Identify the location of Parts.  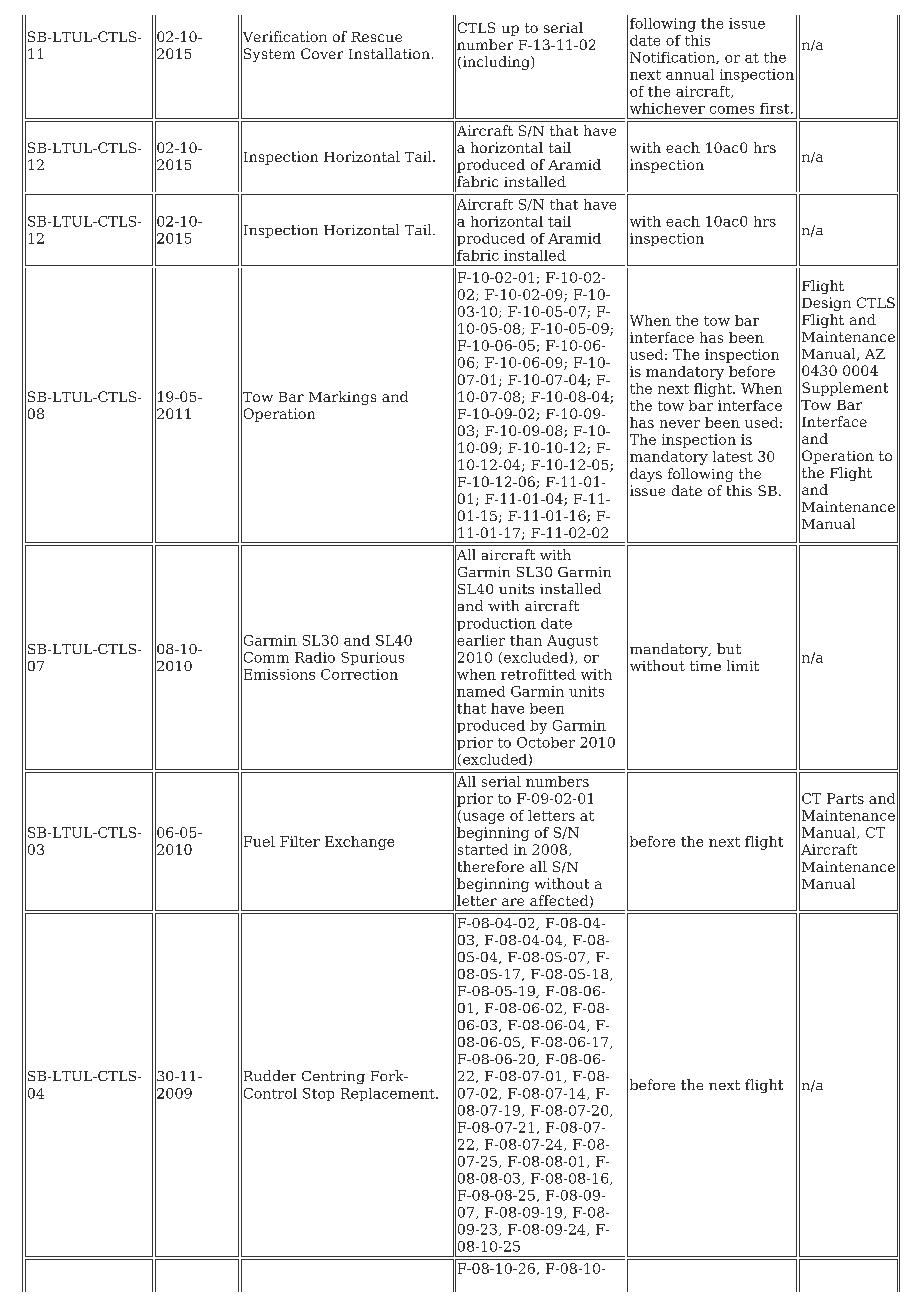
(845, 798).
